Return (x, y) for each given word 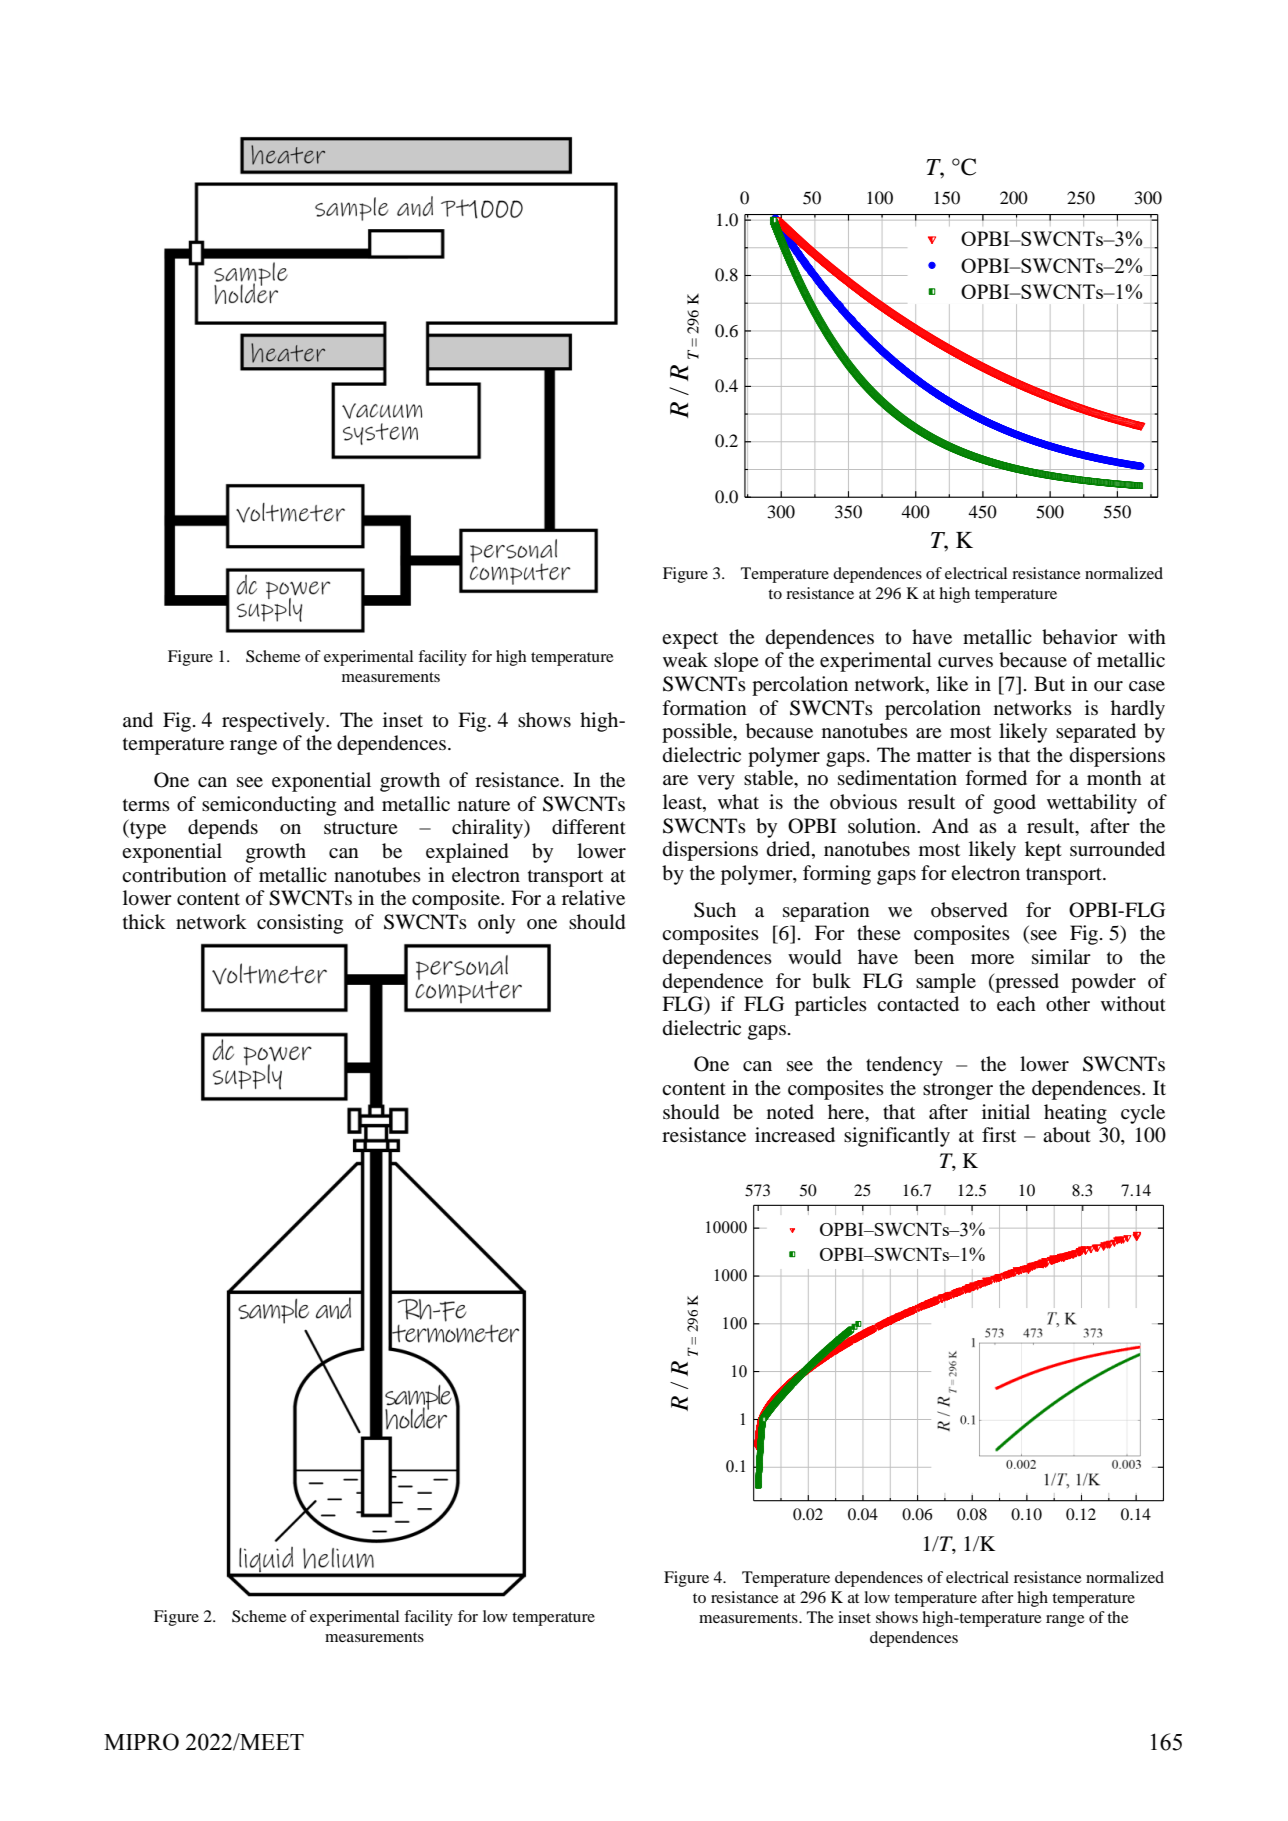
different (589, 827)
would (814, 957)
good (1014, 804)
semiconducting (269, 806)
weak (685, 659)
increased (795, 1134)
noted (790, 1112)
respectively (274, 722)
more (992, 959)
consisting (300, 924)
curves (965, 662)
